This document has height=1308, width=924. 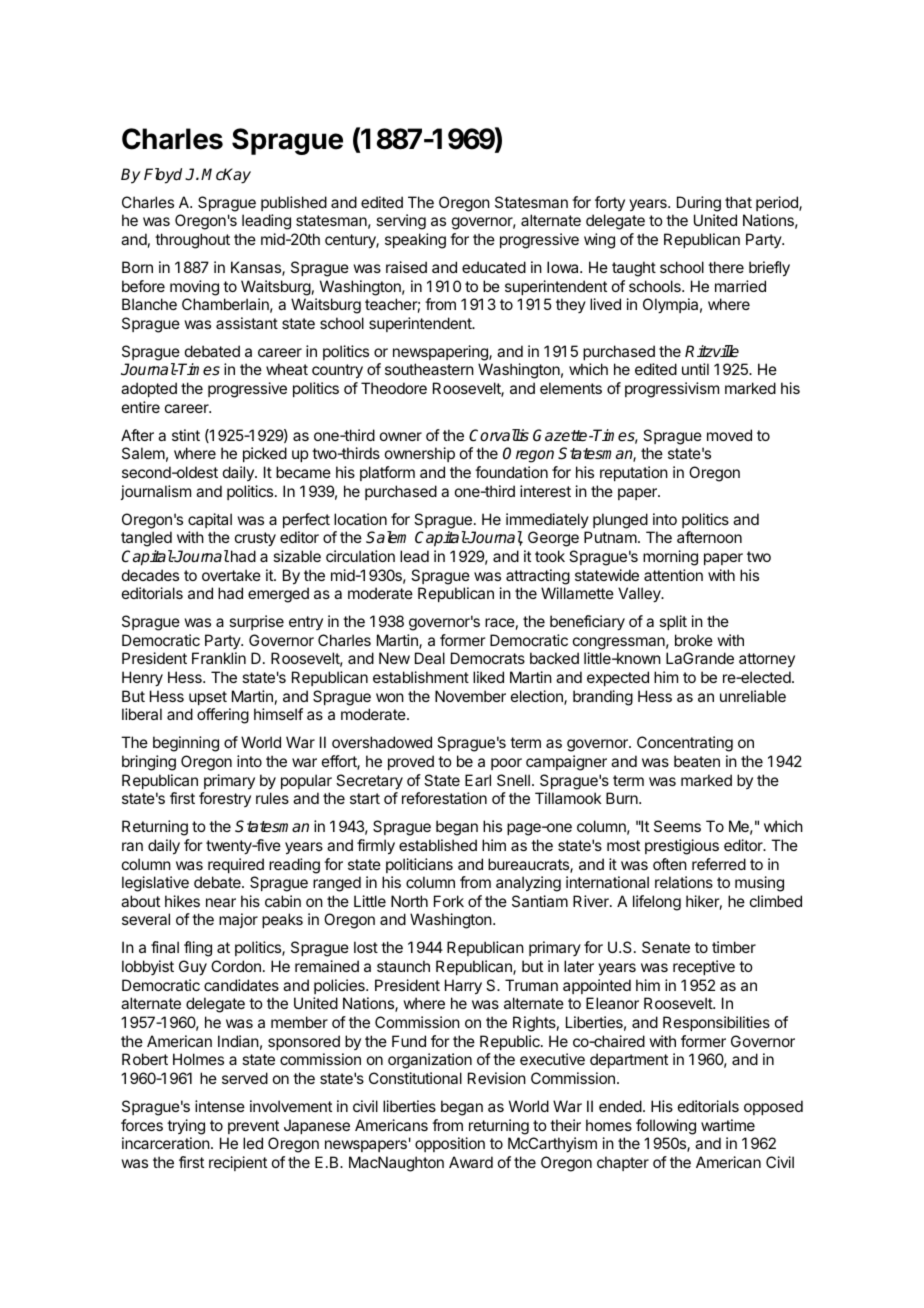 What do you see at coordinates (401, 222) in the document?
I see `serving` at bounding box center [401, 222].
